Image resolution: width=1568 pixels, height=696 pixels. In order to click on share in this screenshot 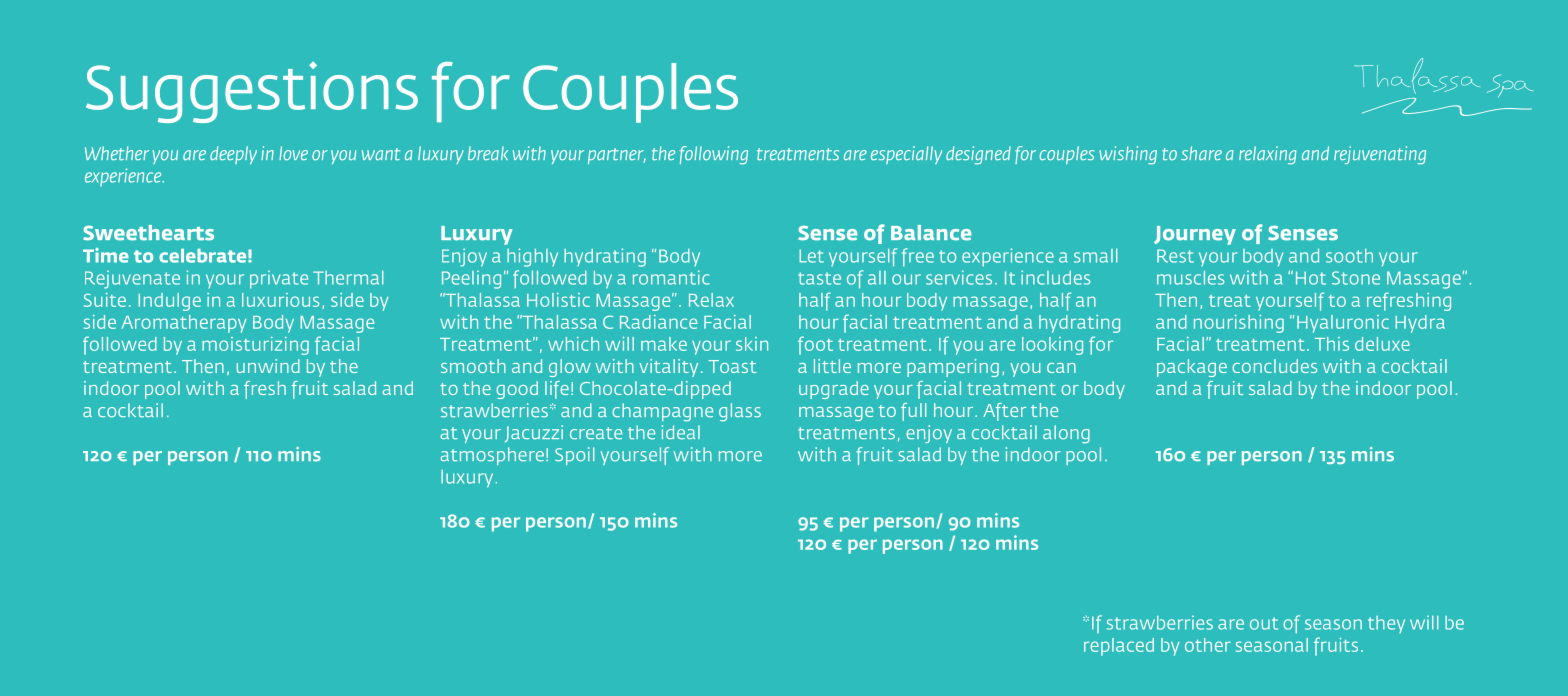, I will do `click(1201, 153)`.
